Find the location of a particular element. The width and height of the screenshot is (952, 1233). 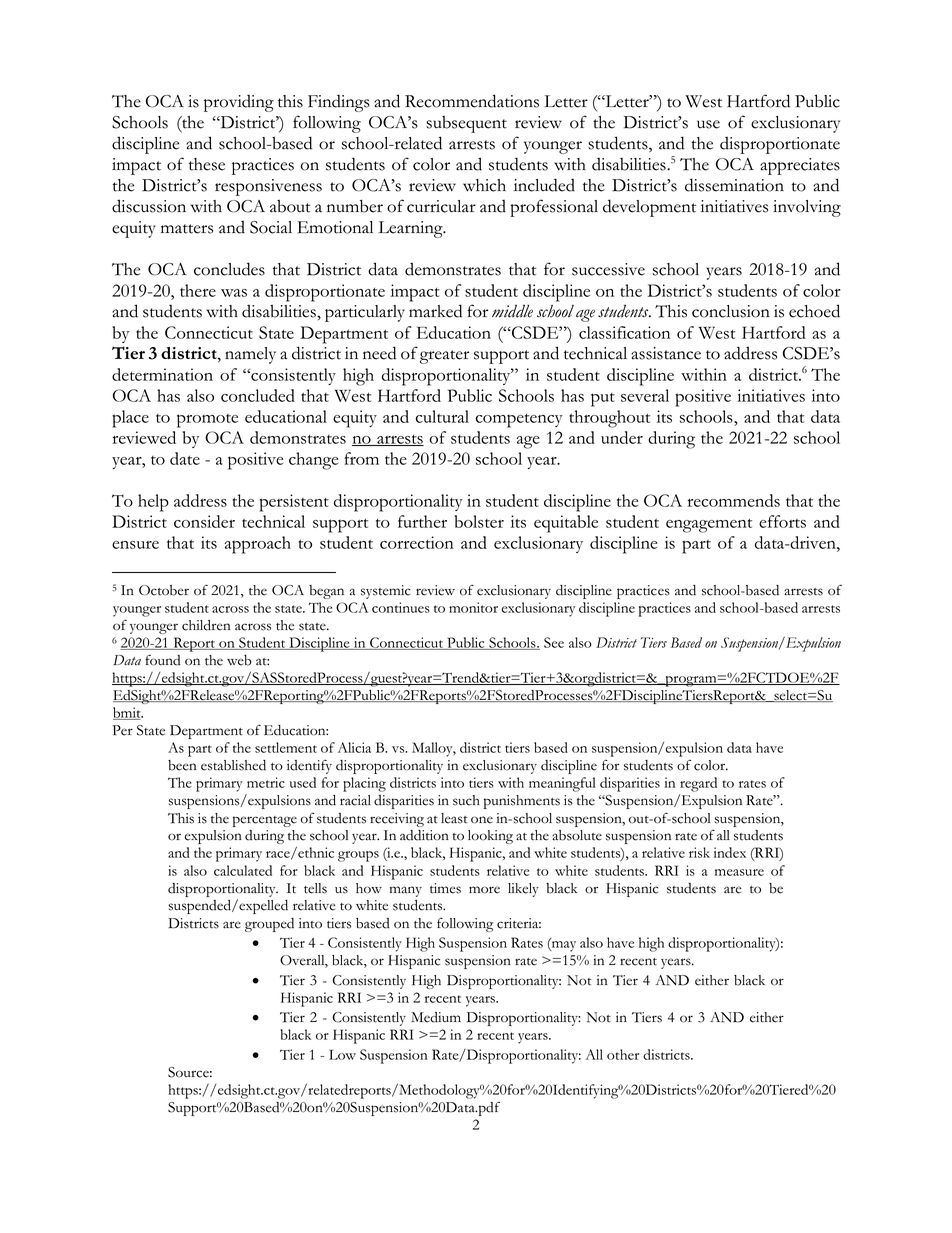

such is located at coordinates (466, 800).
